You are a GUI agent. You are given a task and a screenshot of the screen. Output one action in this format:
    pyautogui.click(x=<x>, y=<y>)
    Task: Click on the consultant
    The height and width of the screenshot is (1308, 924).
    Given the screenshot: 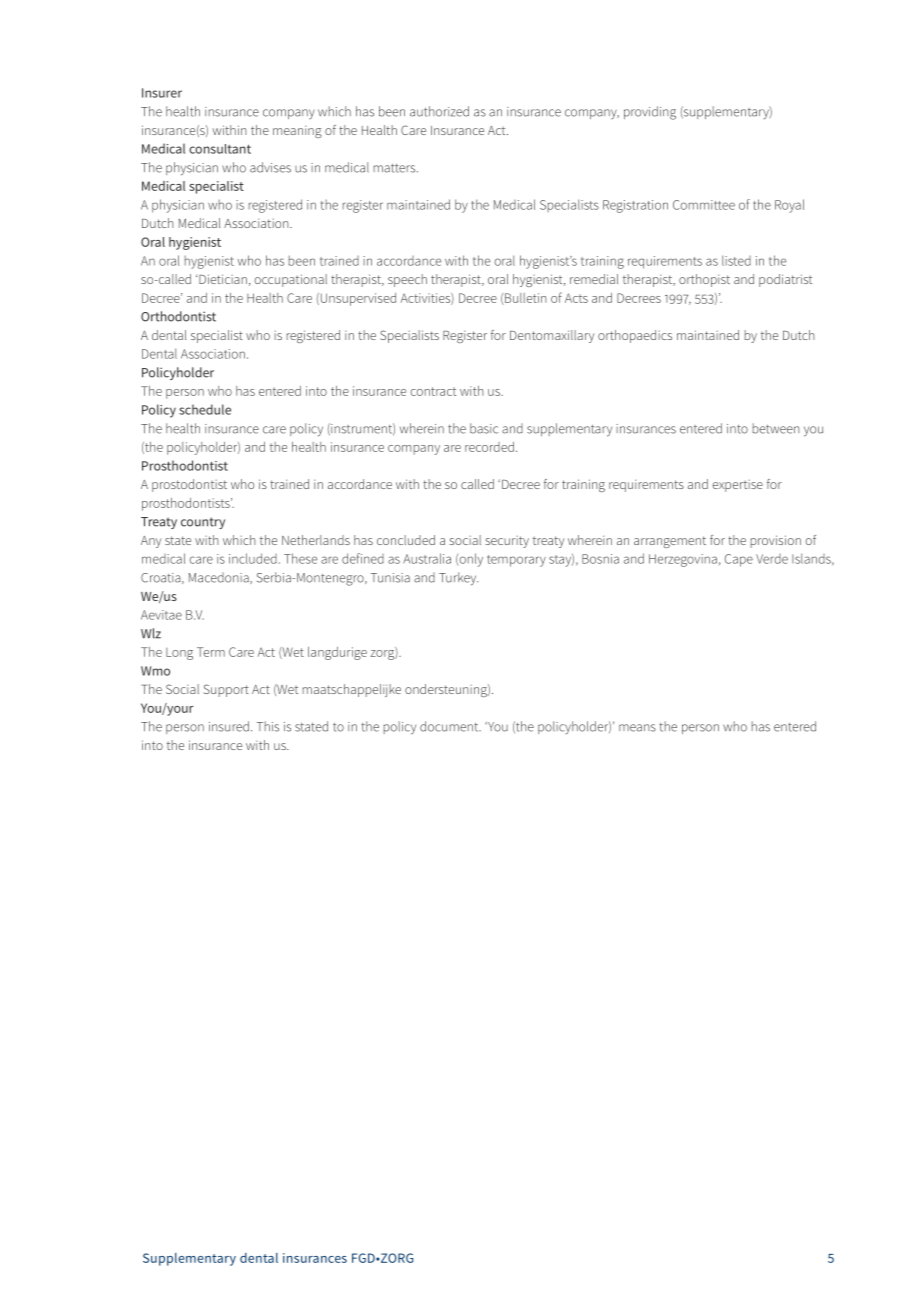 What is the action you would take?
    pyautogui.click(x=220, y=149)
